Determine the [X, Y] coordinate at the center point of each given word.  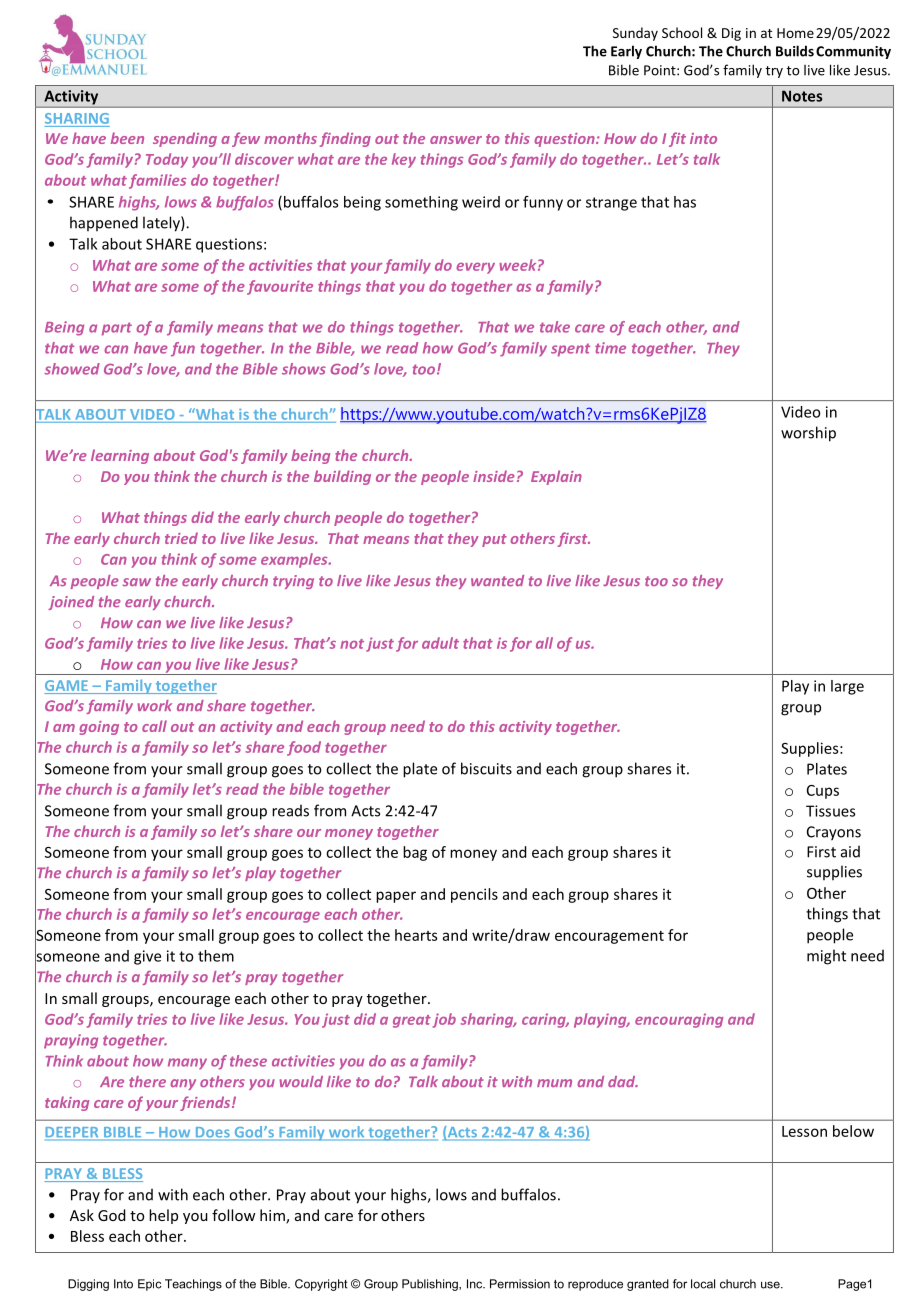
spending [185, 139]
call [154, 726]
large [847, 687]
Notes [802, 96]
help [163, 1216]
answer [456, 140]
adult [440, 643]
